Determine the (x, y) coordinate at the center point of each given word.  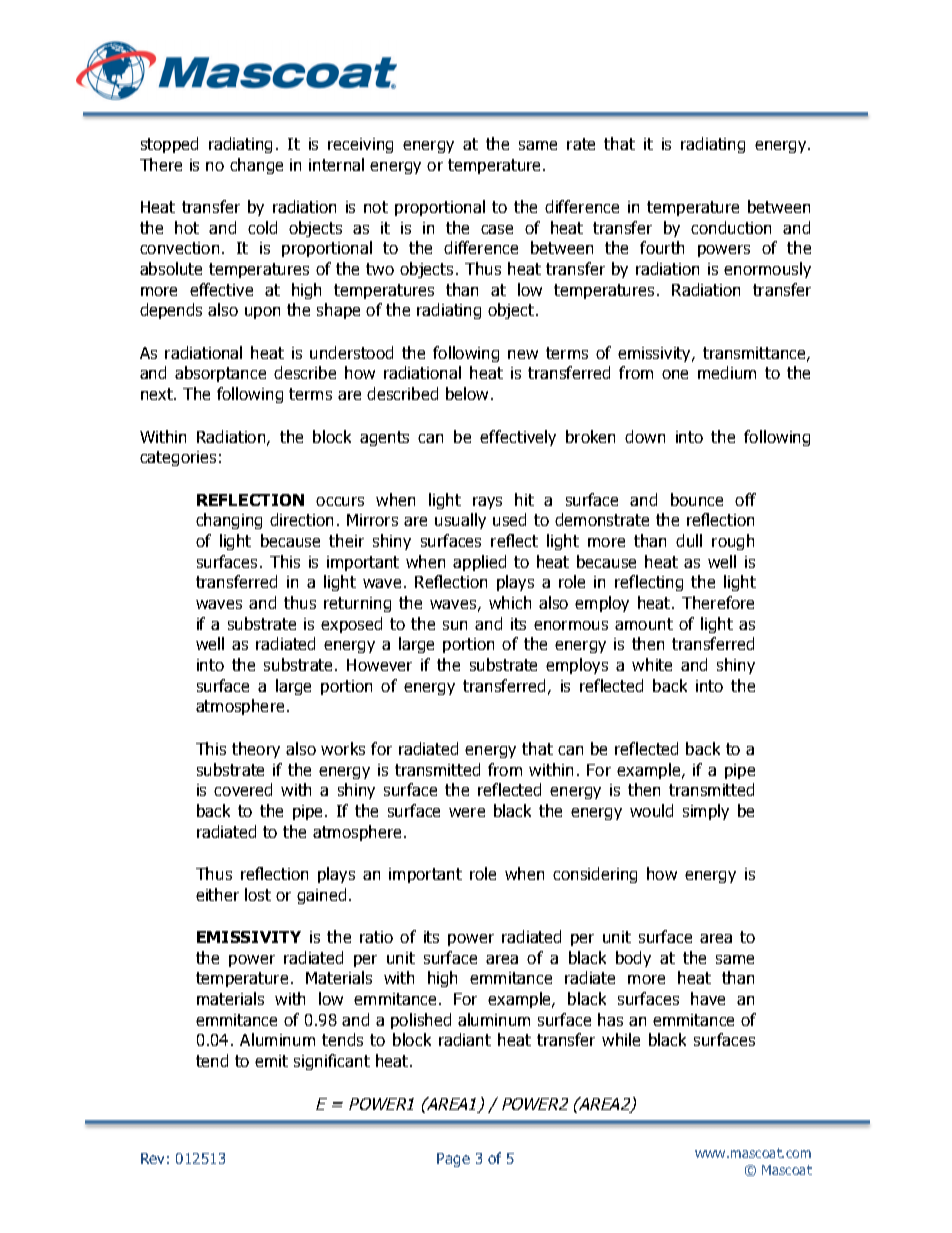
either (217, 894)
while (621, 1039)
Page (453, 1160)
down (645, 436)
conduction (731, 227)
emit (271, 1061)
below (467, 393)
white (652, 664)
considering (595, 875)
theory (256, 750)
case (497, 229)
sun (455, 625)
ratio (376, 937)
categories (178, 458)
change (256, 166)
